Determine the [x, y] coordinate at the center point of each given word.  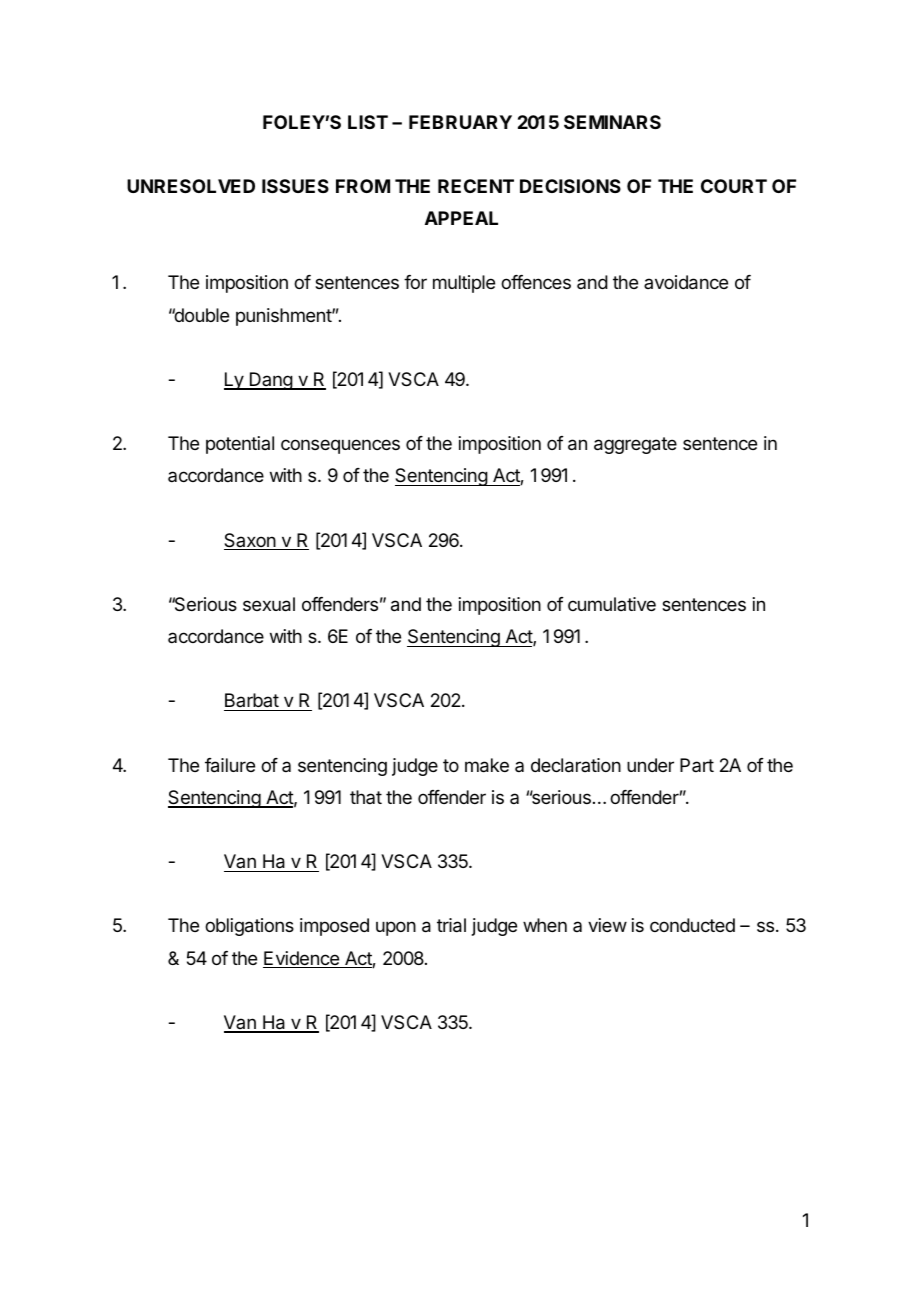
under [650, 765]
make [487, 765]
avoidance [686, 282]
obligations [249, 927]
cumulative [612, 604]
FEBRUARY [460, 122]
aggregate [635, 445]
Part [697, 765]
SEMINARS [612, 122]
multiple [464, 284]
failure [230, 765]
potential [240, 445]
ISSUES [295, 186]
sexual [269, 604]
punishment [284, 317]
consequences [340, 446]
